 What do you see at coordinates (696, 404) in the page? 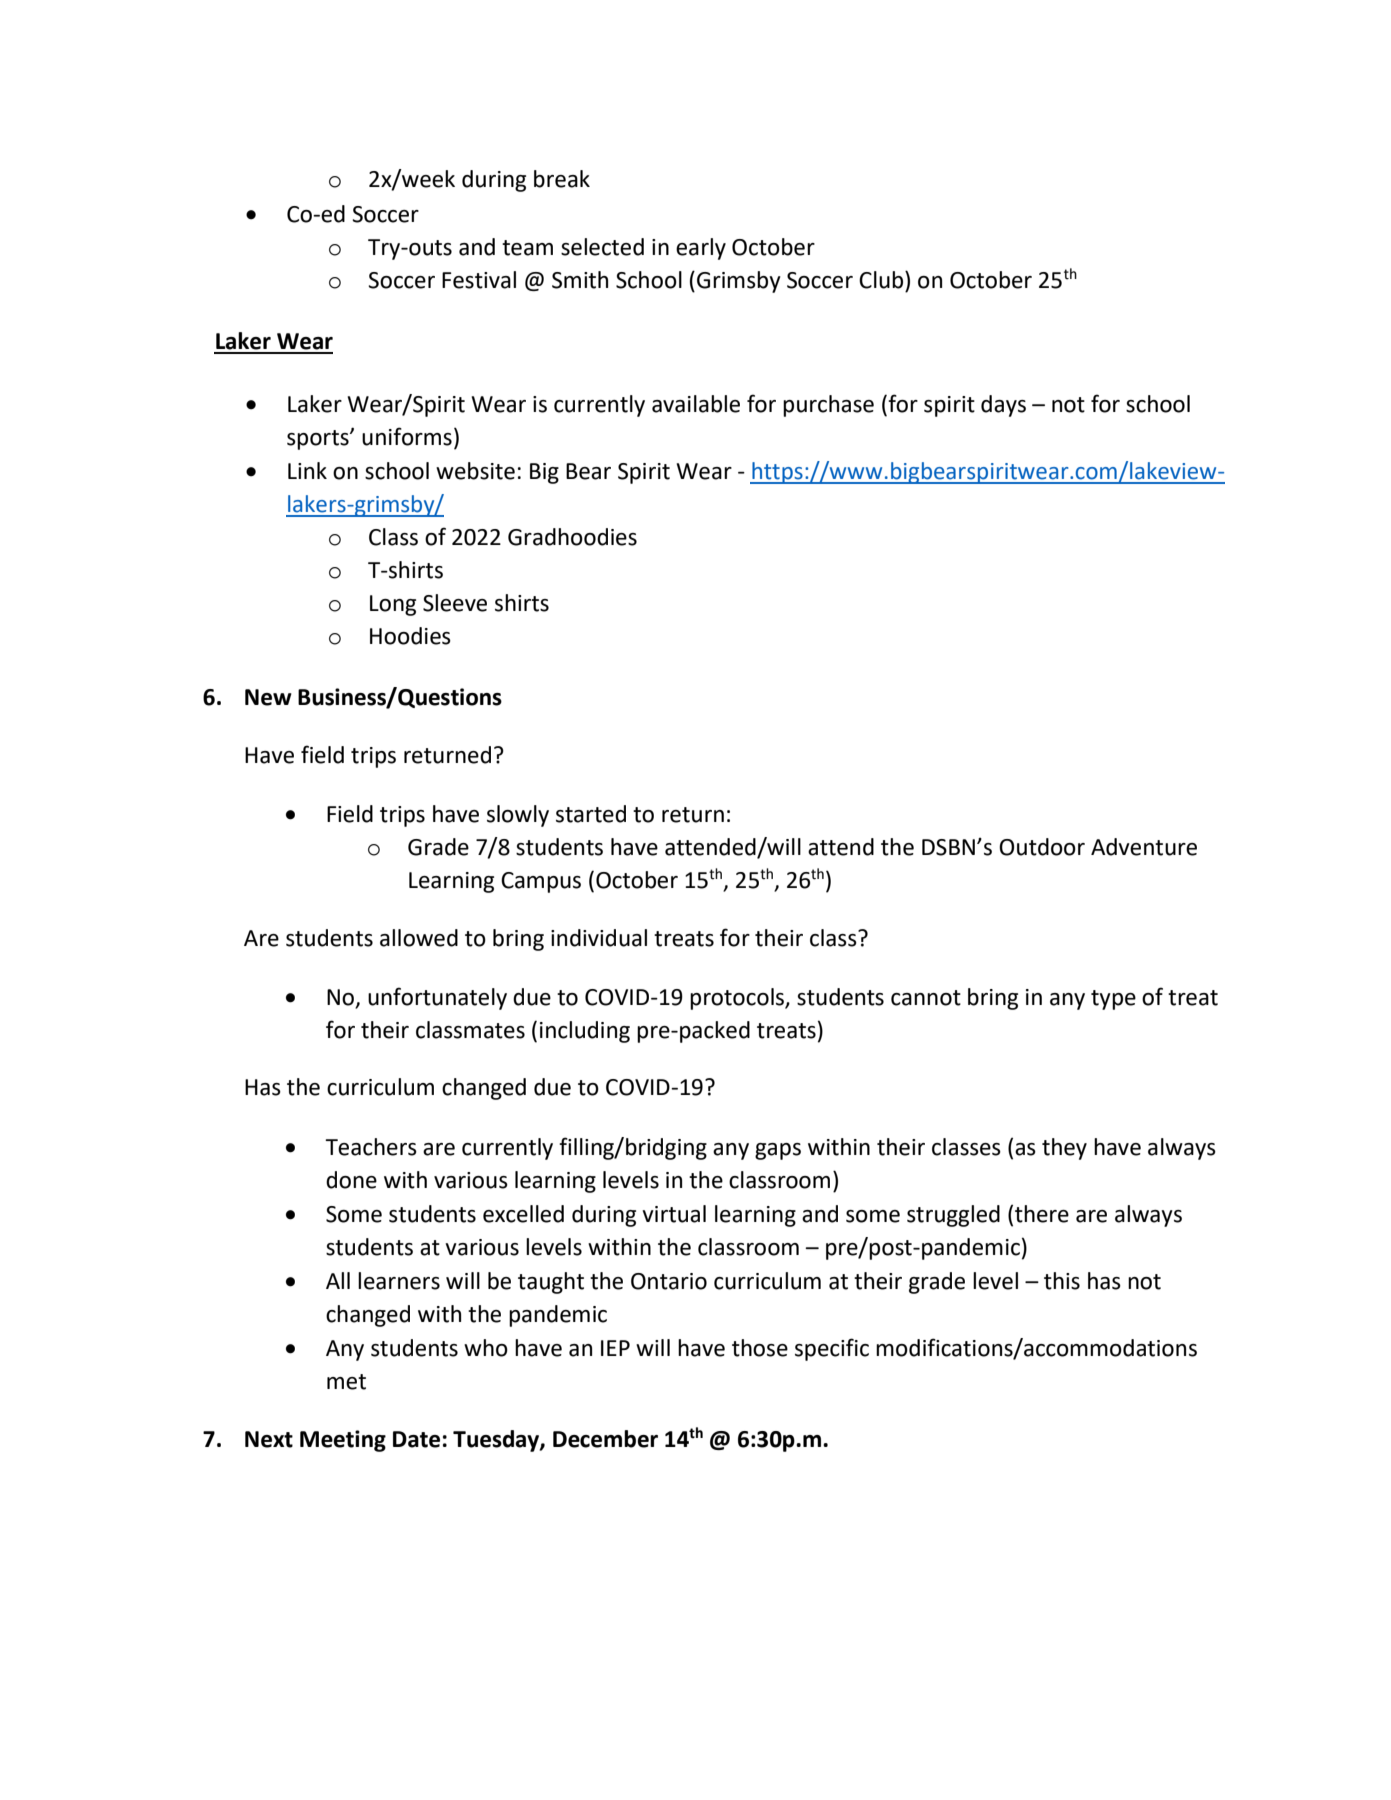
I see `available` at bounding box center [696, 404].
